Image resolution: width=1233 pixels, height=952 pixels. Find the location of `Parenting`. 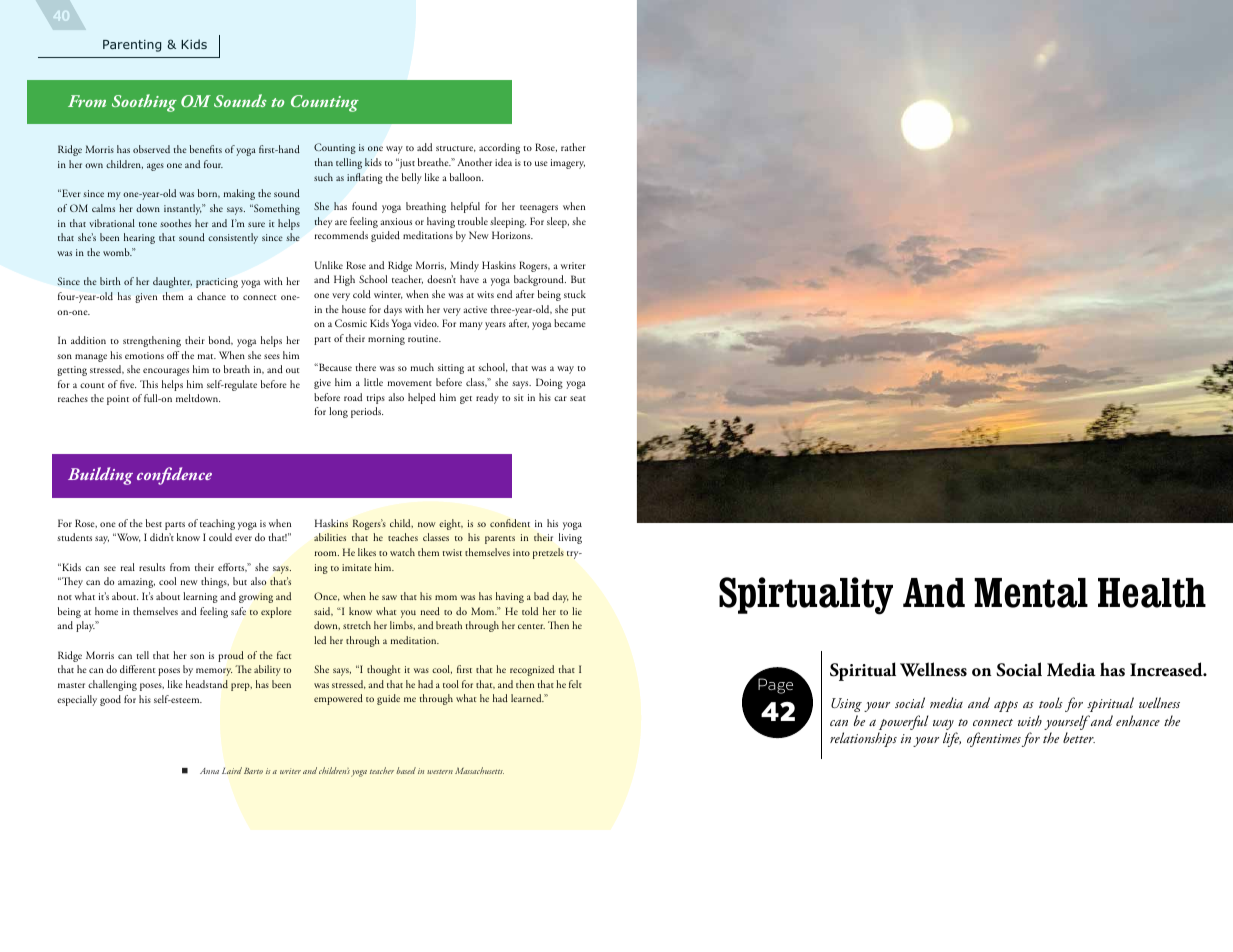

Parenting is located at coordinates (132, 46).
